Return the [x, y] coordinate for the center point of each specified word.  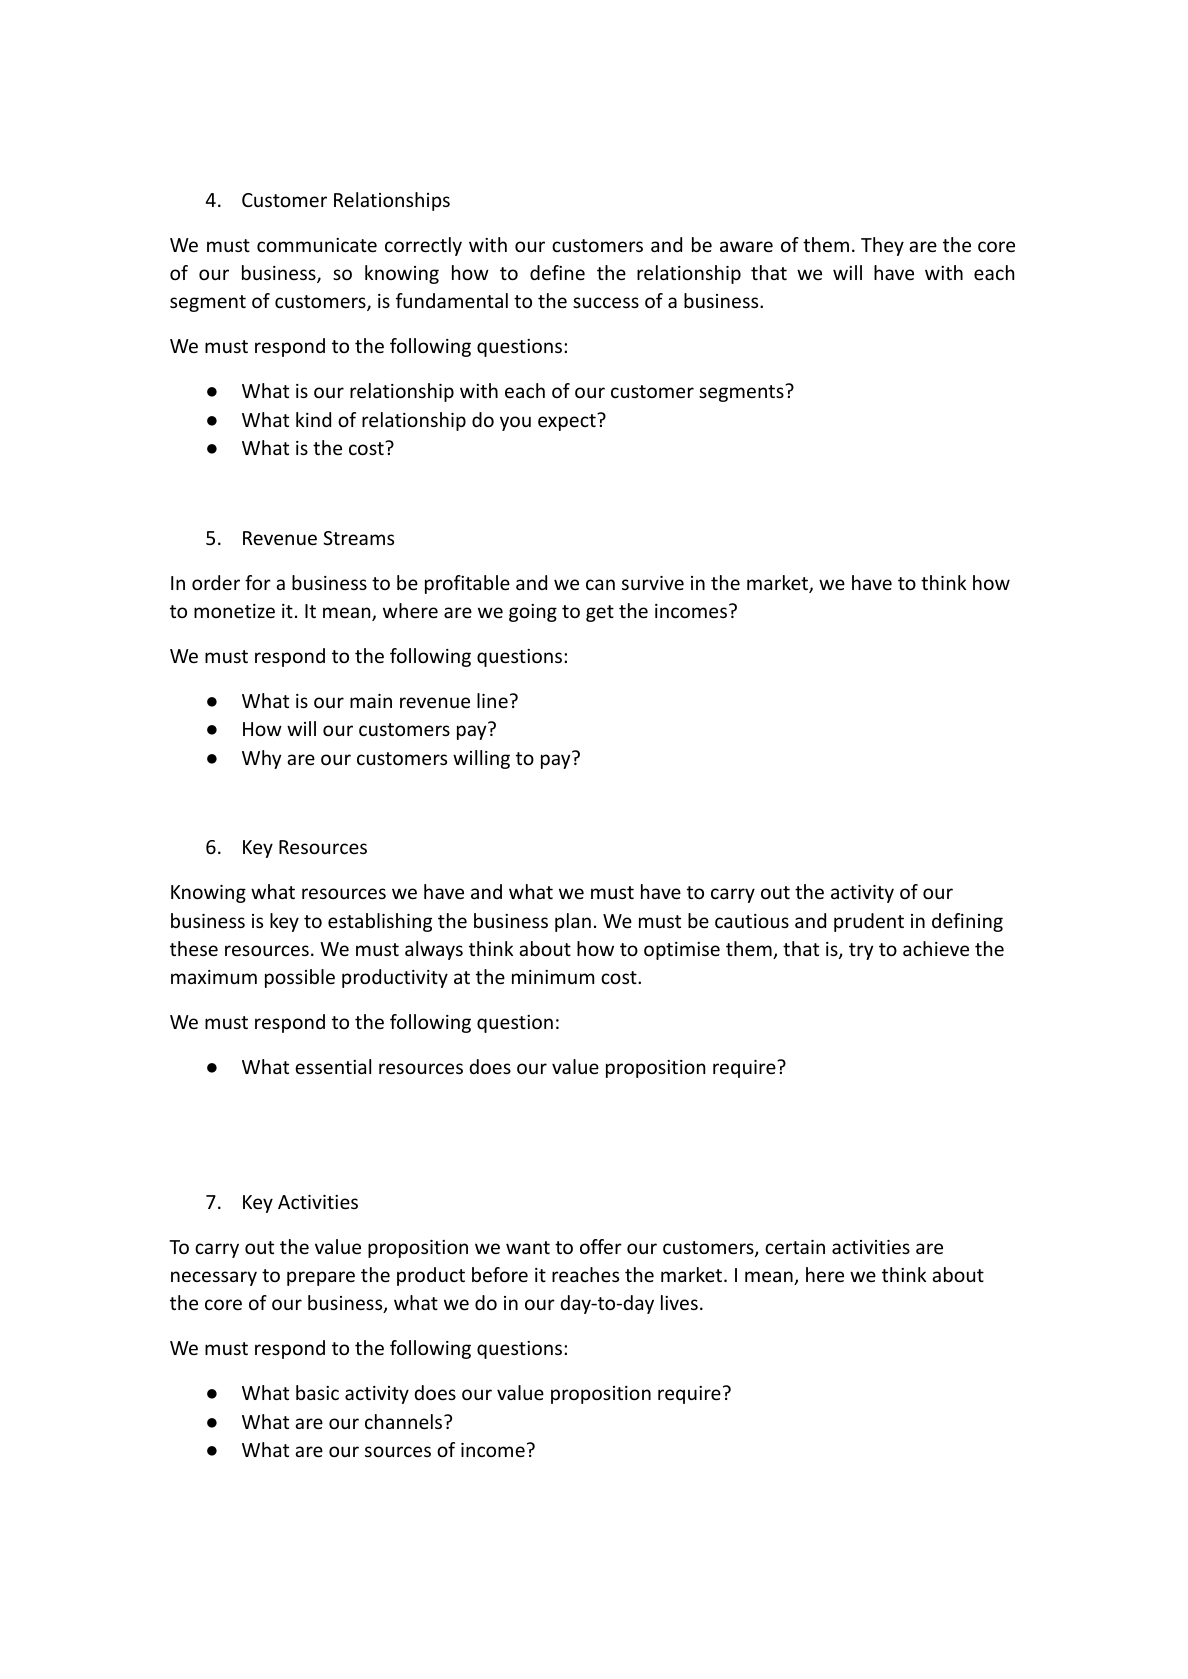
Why [261, 759]
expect [568, 422]
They [882, 246]
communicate [317, 245]
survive [653, 583]
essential [333, 1066]
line [492, 700]
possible [300, 978]
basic [317, 1392]
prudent [869, 922]
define [557, 272]
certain [795, 1247]
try [861, 951]
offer [601, 1246]
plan [573, 922]
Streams [358, 538]
